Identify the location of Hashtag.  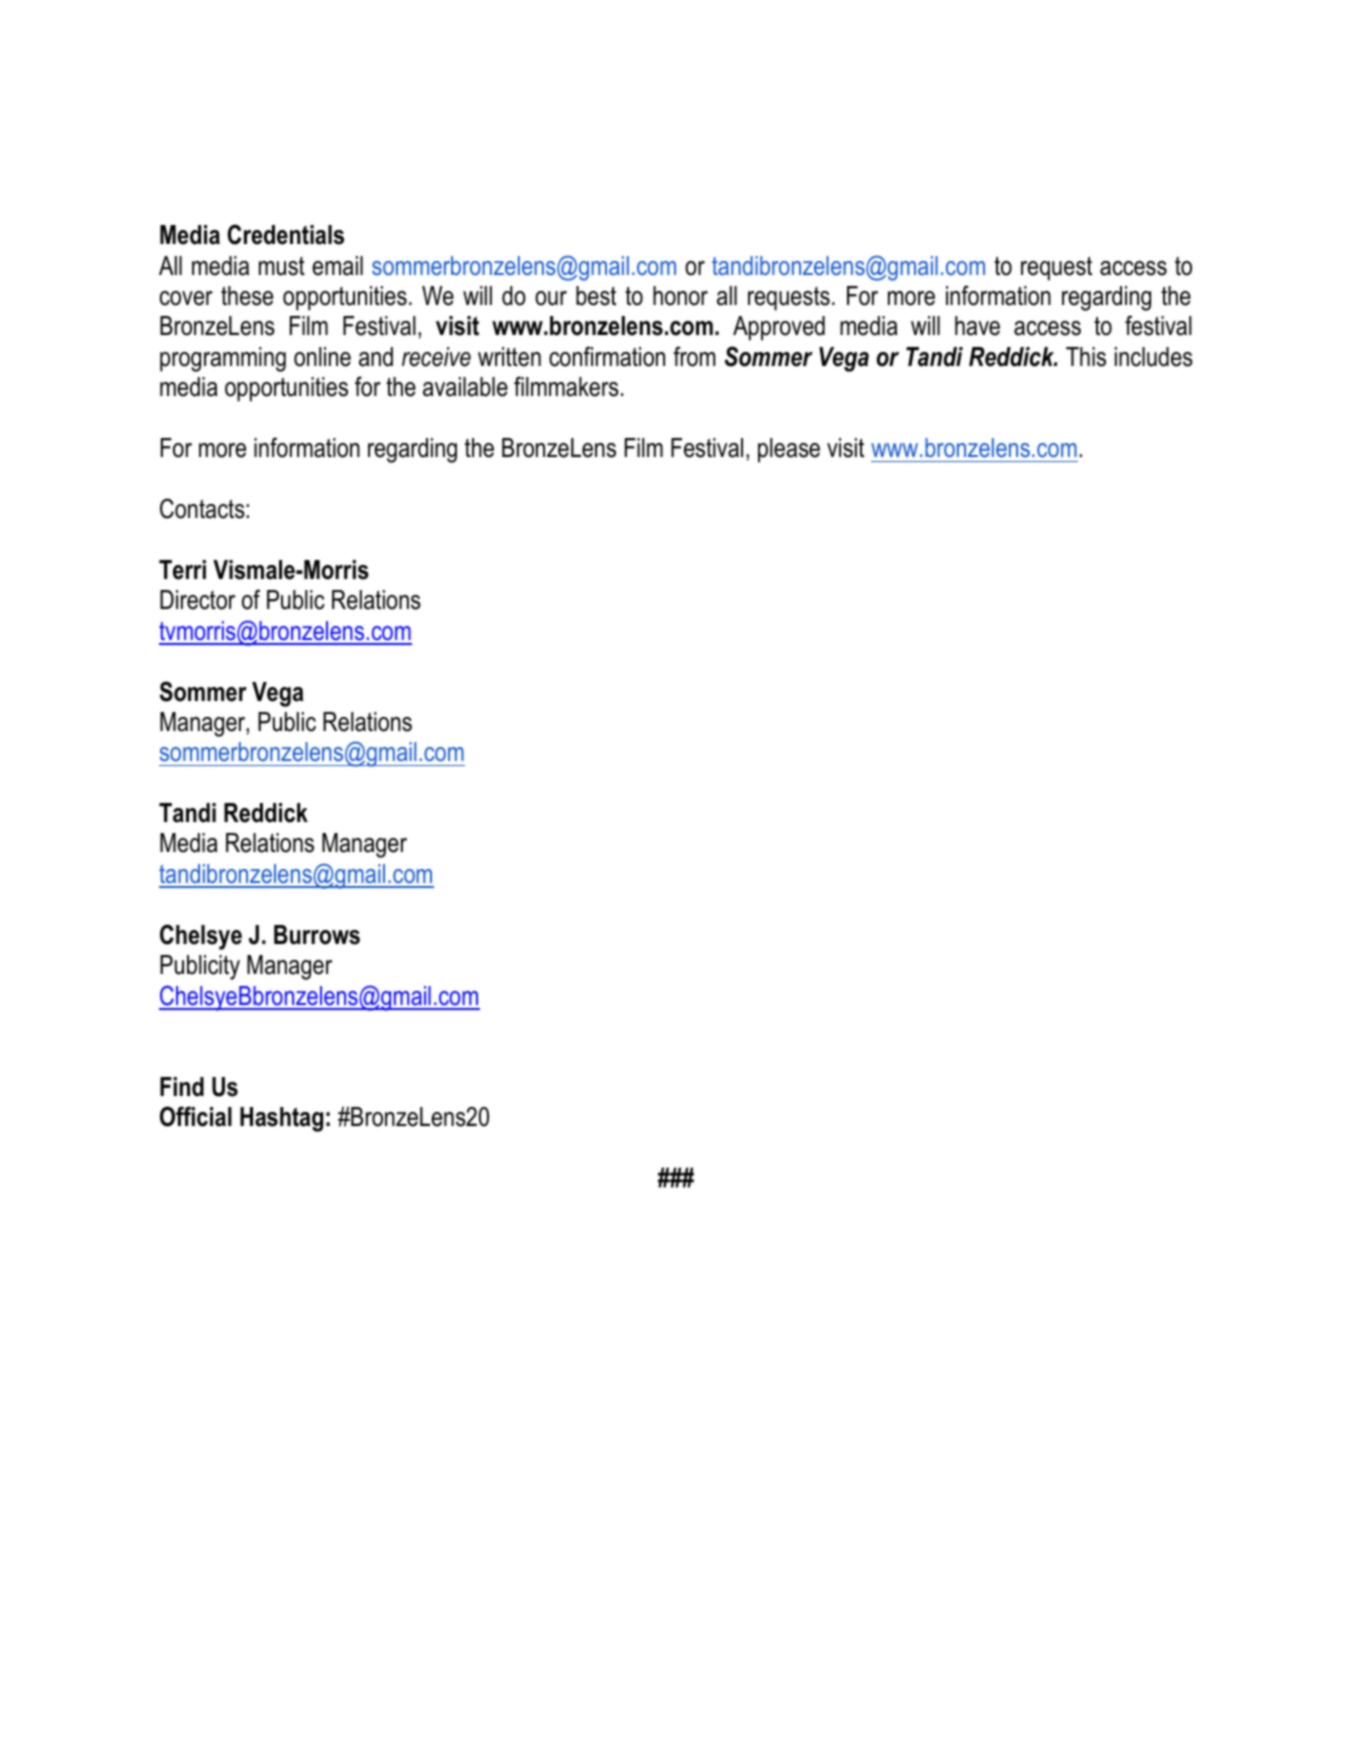
(281, 1119).
